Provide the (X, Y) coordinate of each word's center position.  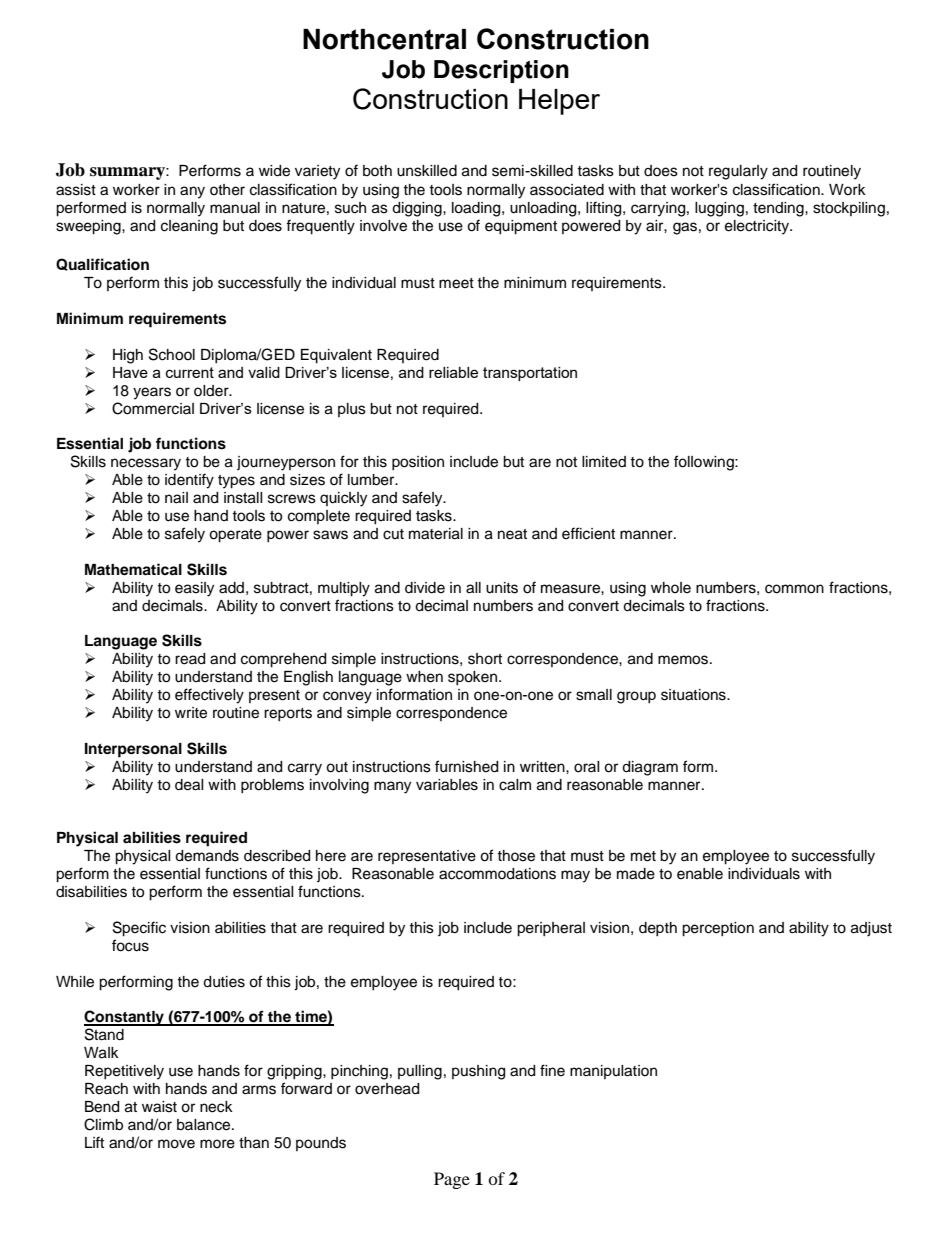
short (485, 659)
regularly (738, 172)
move (176, 1144)
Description (501, 71)
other (227, 190)
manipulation (613, 1072)
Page (452, 1180)
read (190, 659)
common (794, 589)
